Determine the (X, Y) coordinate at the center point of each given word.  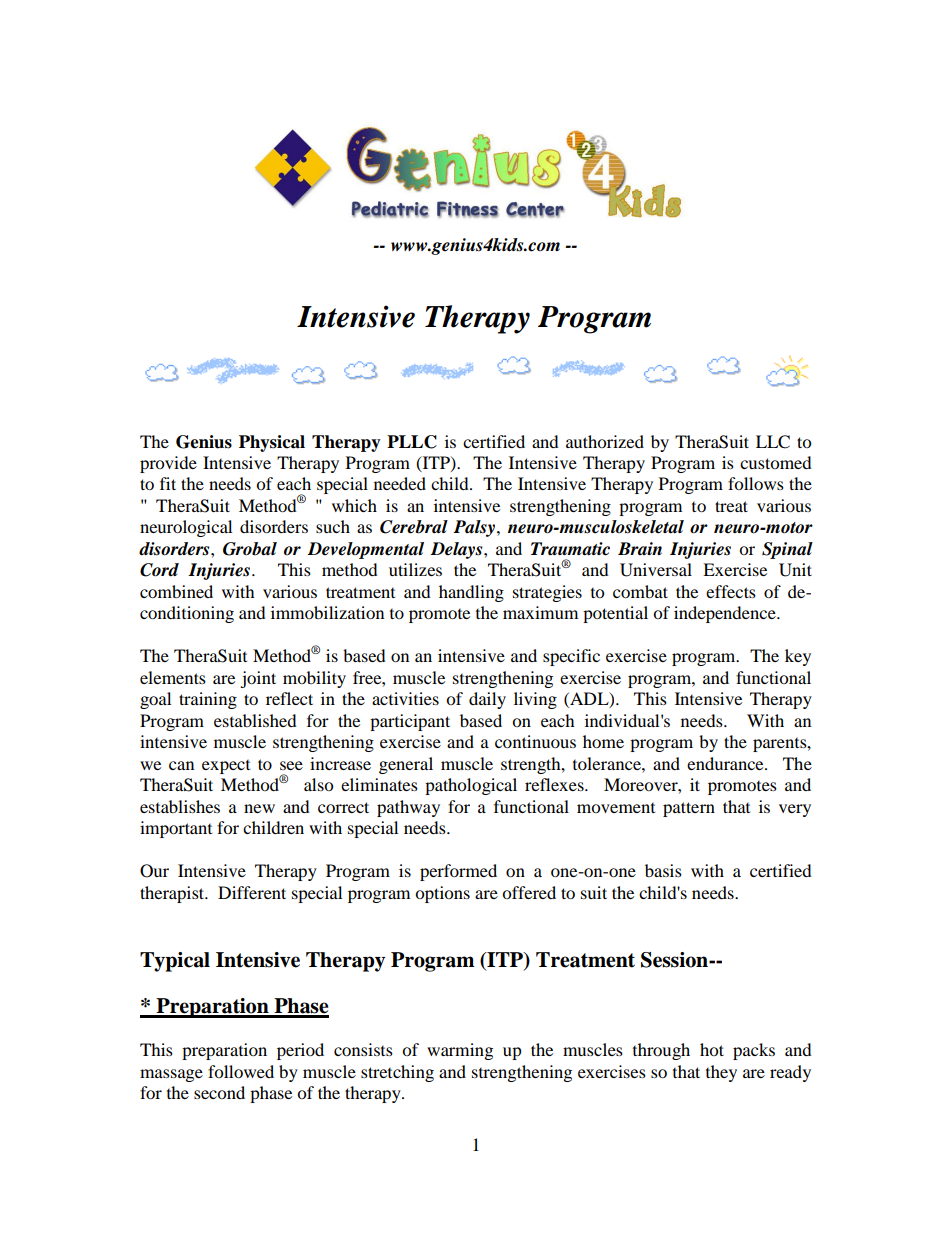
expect (226, 767)
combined (176, 591)
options (442, 894)
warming (460, 1051)
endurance (726, 763)
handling (471, 593)
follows (756, 483)
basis (663, 870)
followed (241, 1071)
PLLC (412, 442)
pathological (471, 786)
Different (252, 892)
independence (726, 614)
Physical (272, 443)
